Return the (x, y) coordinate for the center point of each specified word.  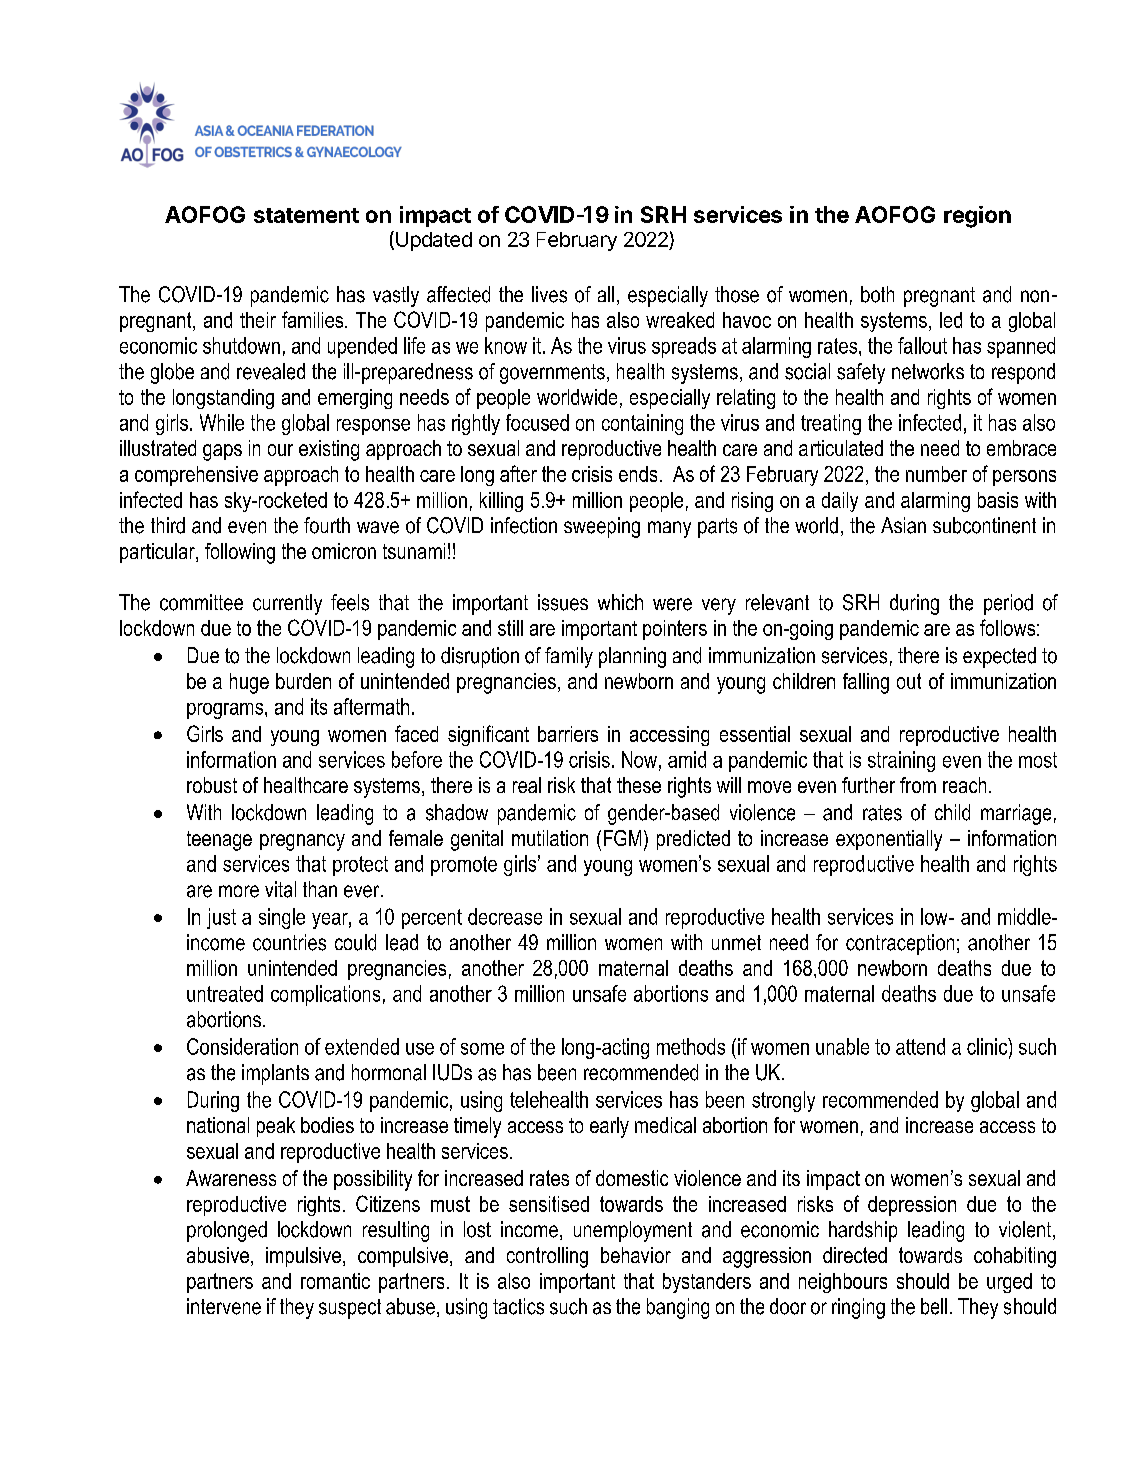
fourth (327, 525)
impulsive (303, 1257)
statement (306, 215)
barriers (568, 734)
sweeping (602, 527)
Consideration (242, 1046)
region (977, 217)
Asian (903, 525)
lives (549, 294)
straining (901, 761)
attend (920, 1046)
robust (212, 785)
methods (691, 1046)
